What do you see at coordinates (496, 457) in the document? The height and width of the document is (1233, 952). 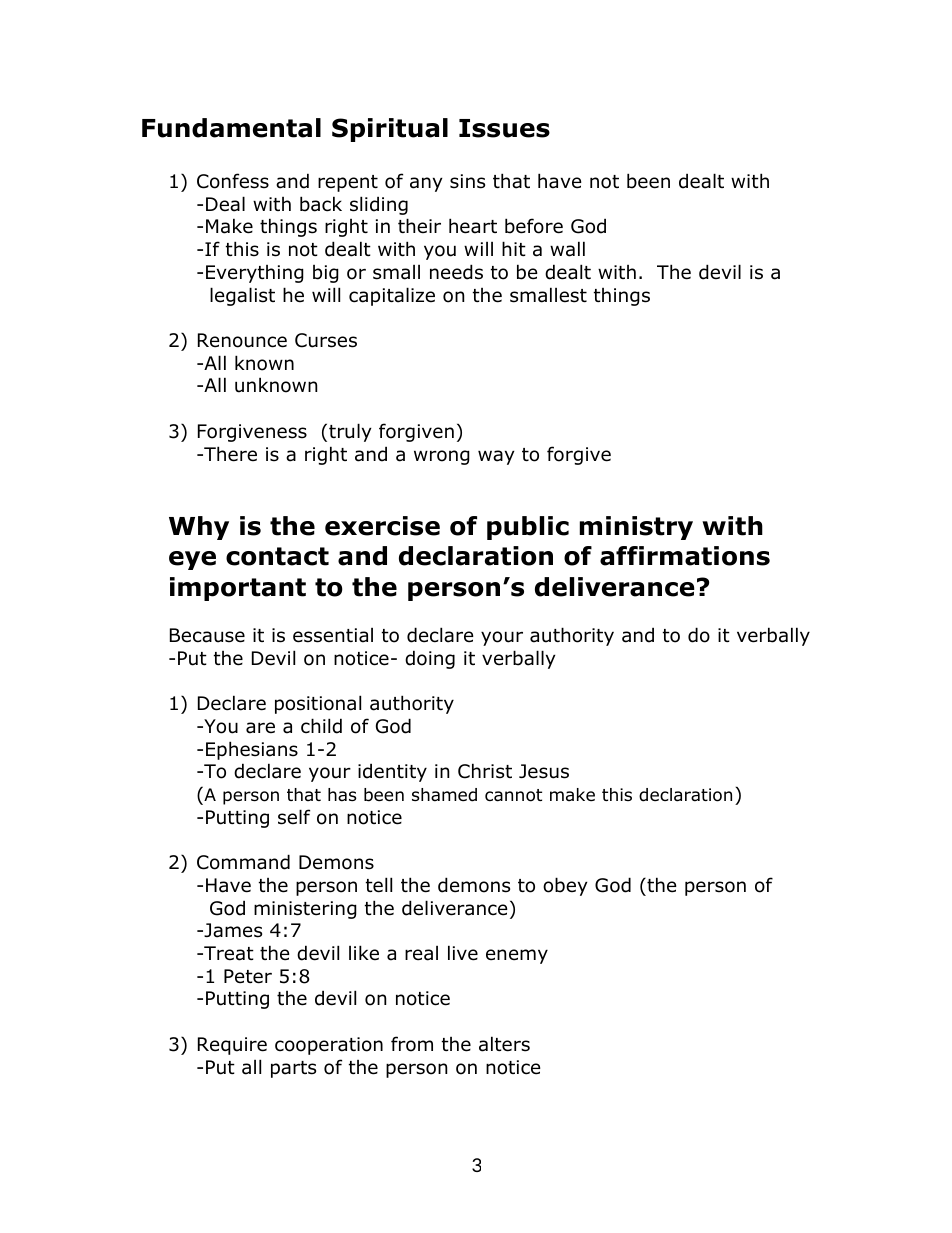 I see `way` at bounding box center [496, 457].
